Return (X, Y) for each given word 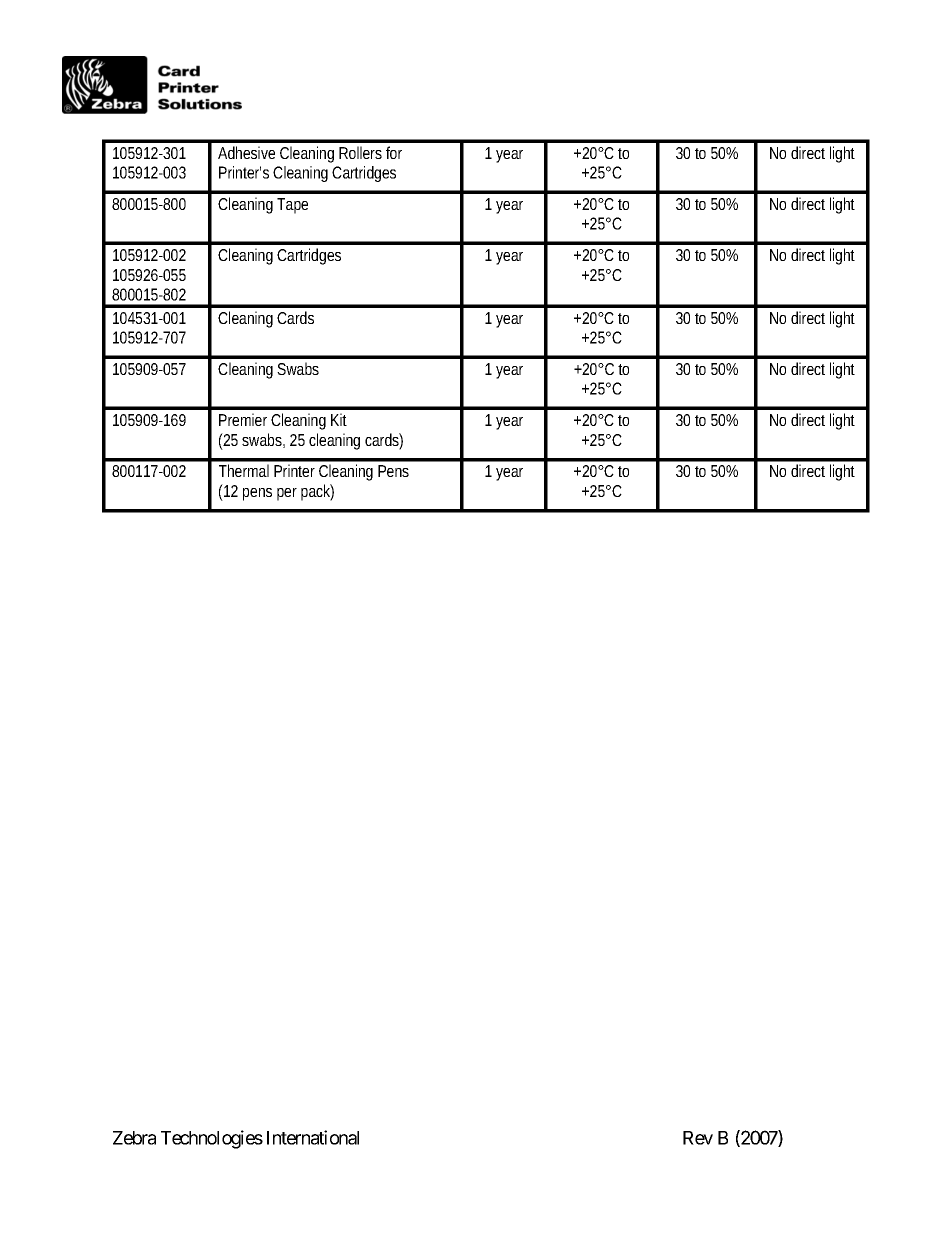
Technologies (212, 1139)
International (313, 1137)
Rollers (360, 152)
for (394, 152)
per (287, 494)
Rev (698, 1138)
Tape (292, 206)
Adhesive (246, 152)
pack (317, 492)
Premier (243, 419)
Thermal (244, 470)
